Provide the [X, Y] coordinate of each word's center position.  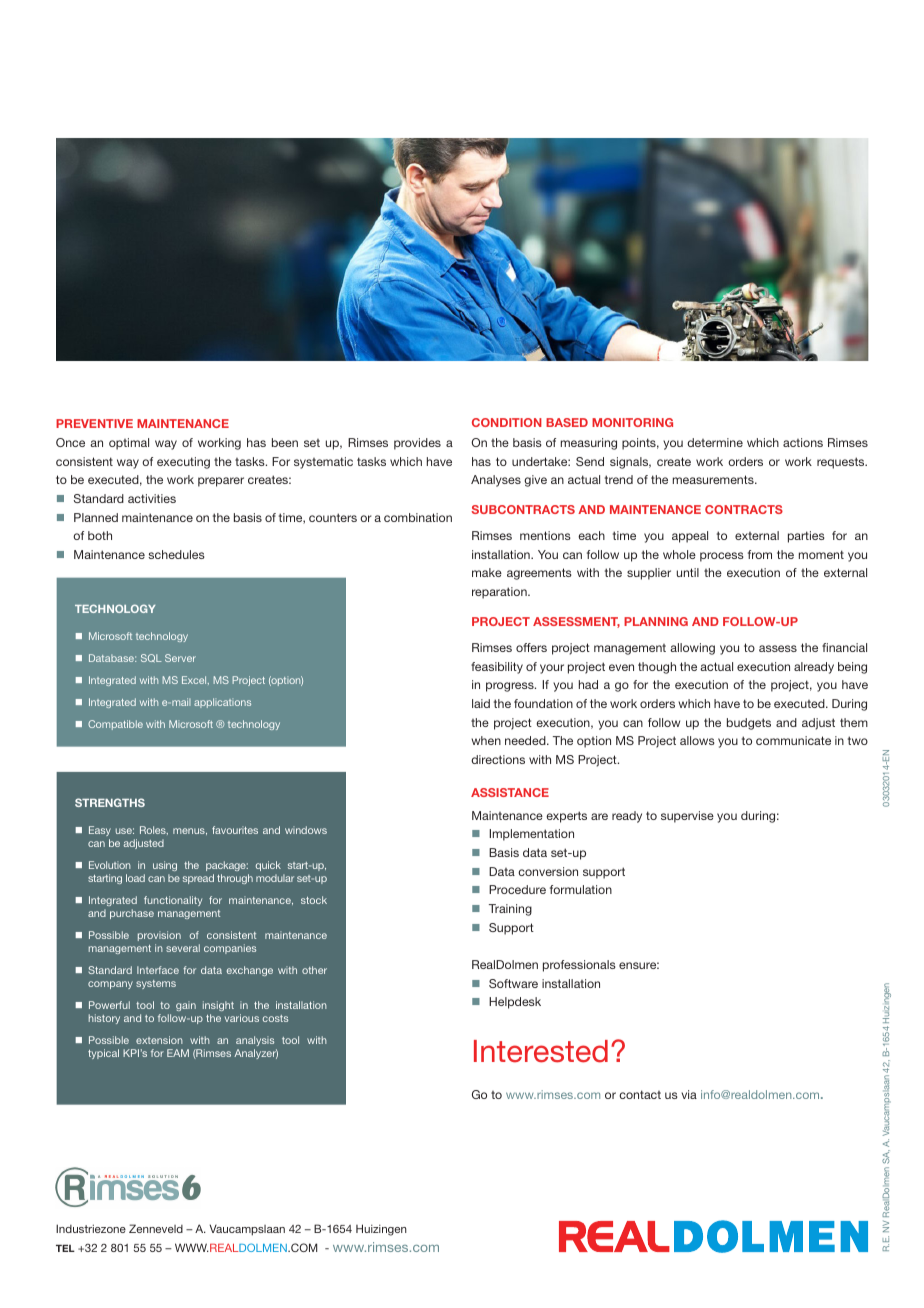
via [689, 1094]
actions [803, 442]
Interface [158, 970]
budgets [749, 724]
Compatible [115, 725]
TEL [65, 1248]
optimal [129, 444]
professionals [579, 966]
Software [513, 983]
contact [640, 1094]
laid [481, 703]
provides [417, 444]
